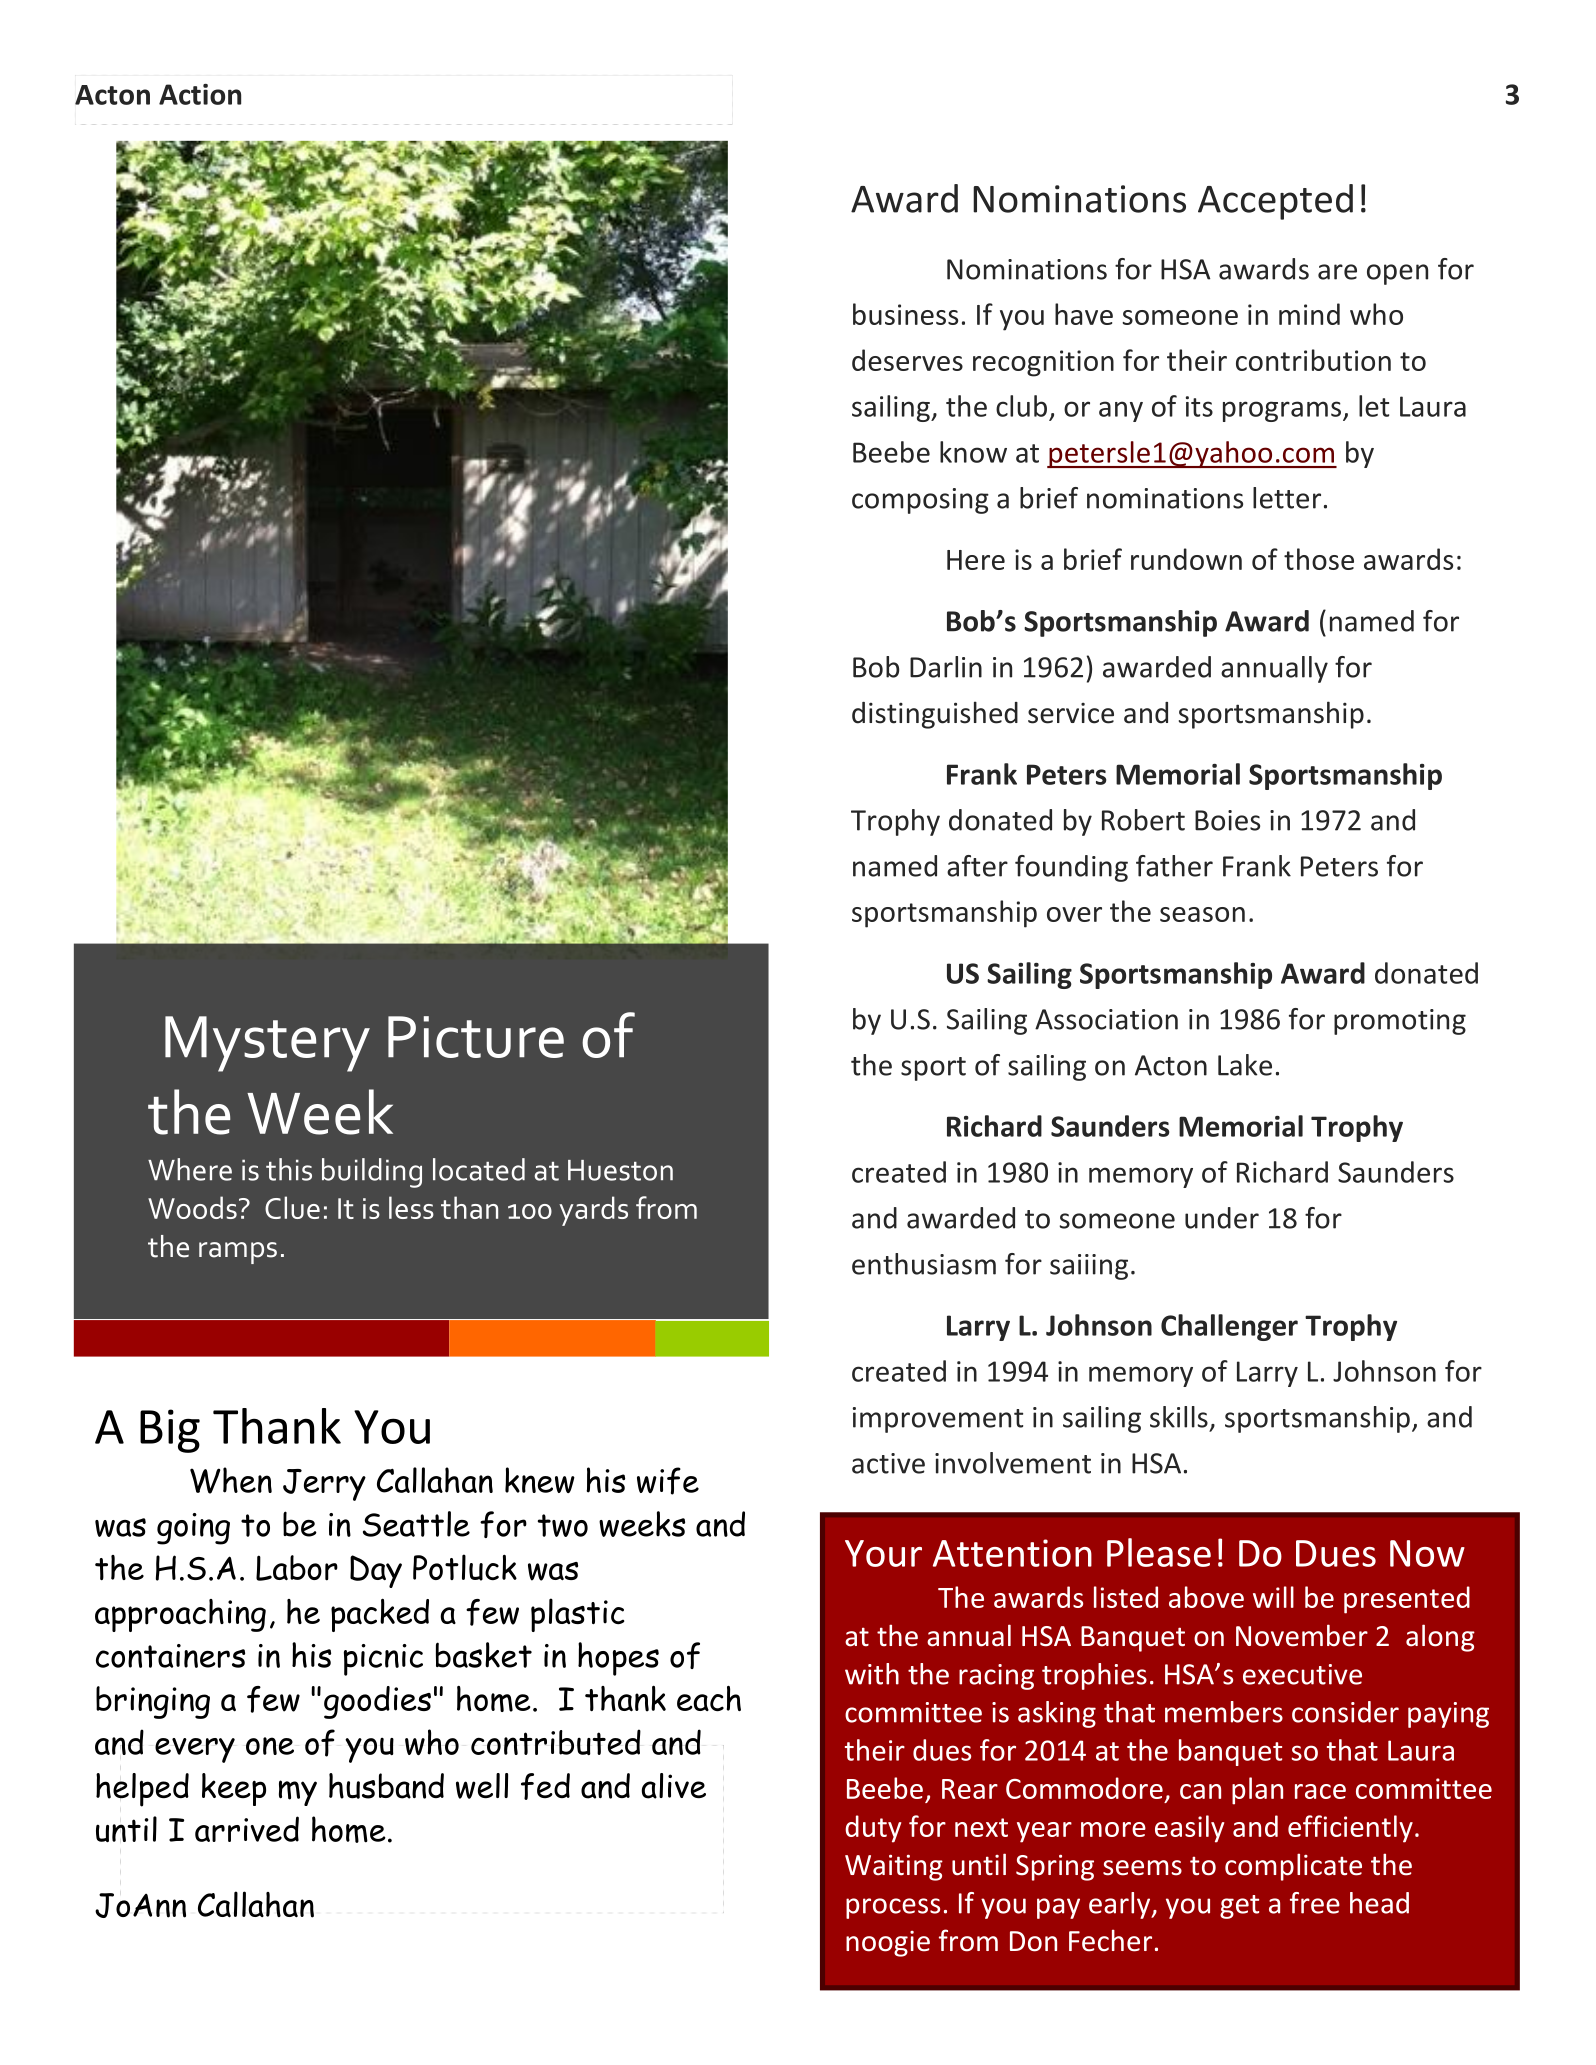 The image size is (1596, 2065). I want to click on skills, so click(1179, 1417).
